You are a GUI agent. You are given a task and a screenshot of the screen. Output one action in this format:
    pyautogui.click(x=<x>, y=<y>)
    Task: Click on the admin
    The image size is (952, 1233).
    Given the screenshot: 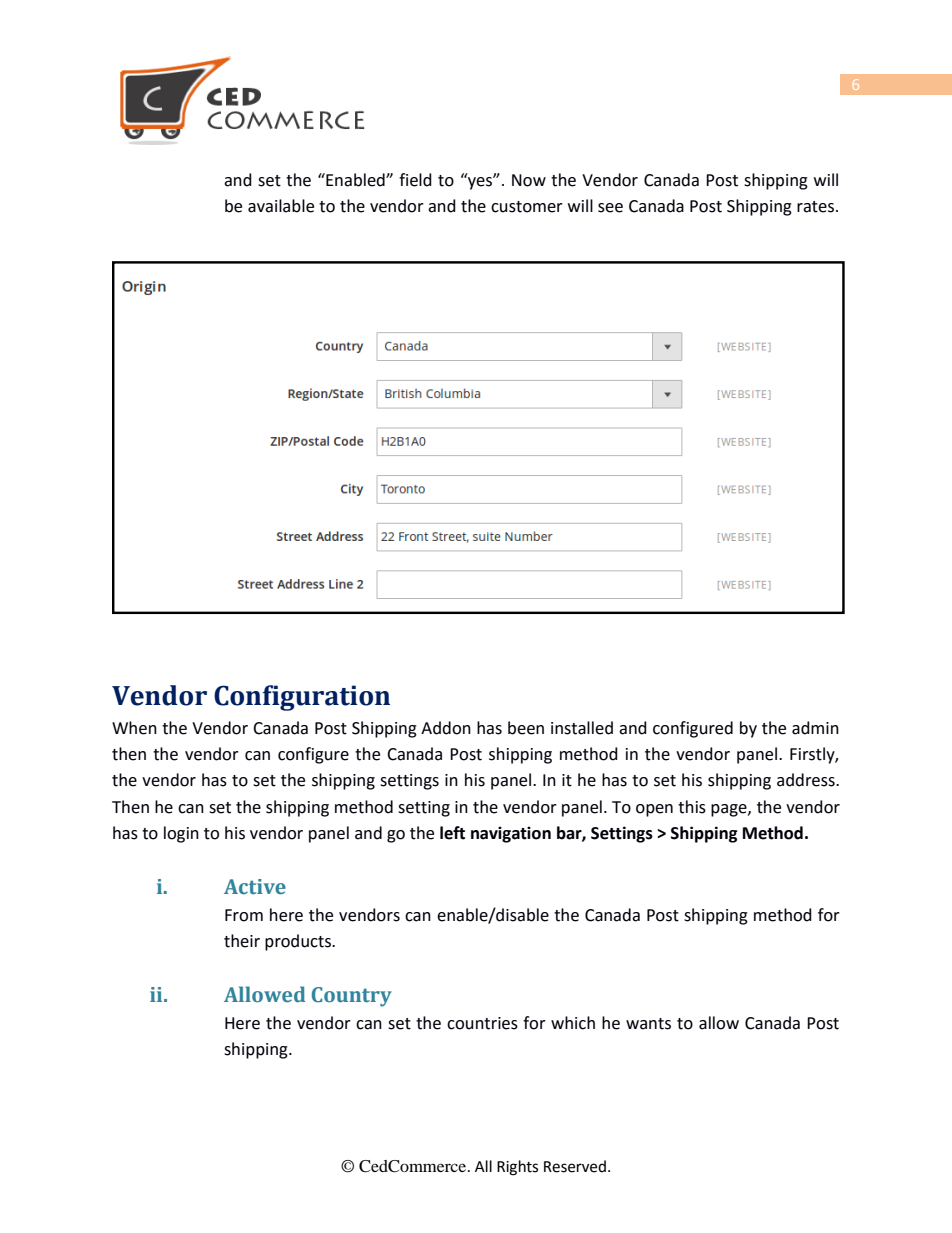 What is the action you would take?
    pyautogui.click(x=815, y=728)
